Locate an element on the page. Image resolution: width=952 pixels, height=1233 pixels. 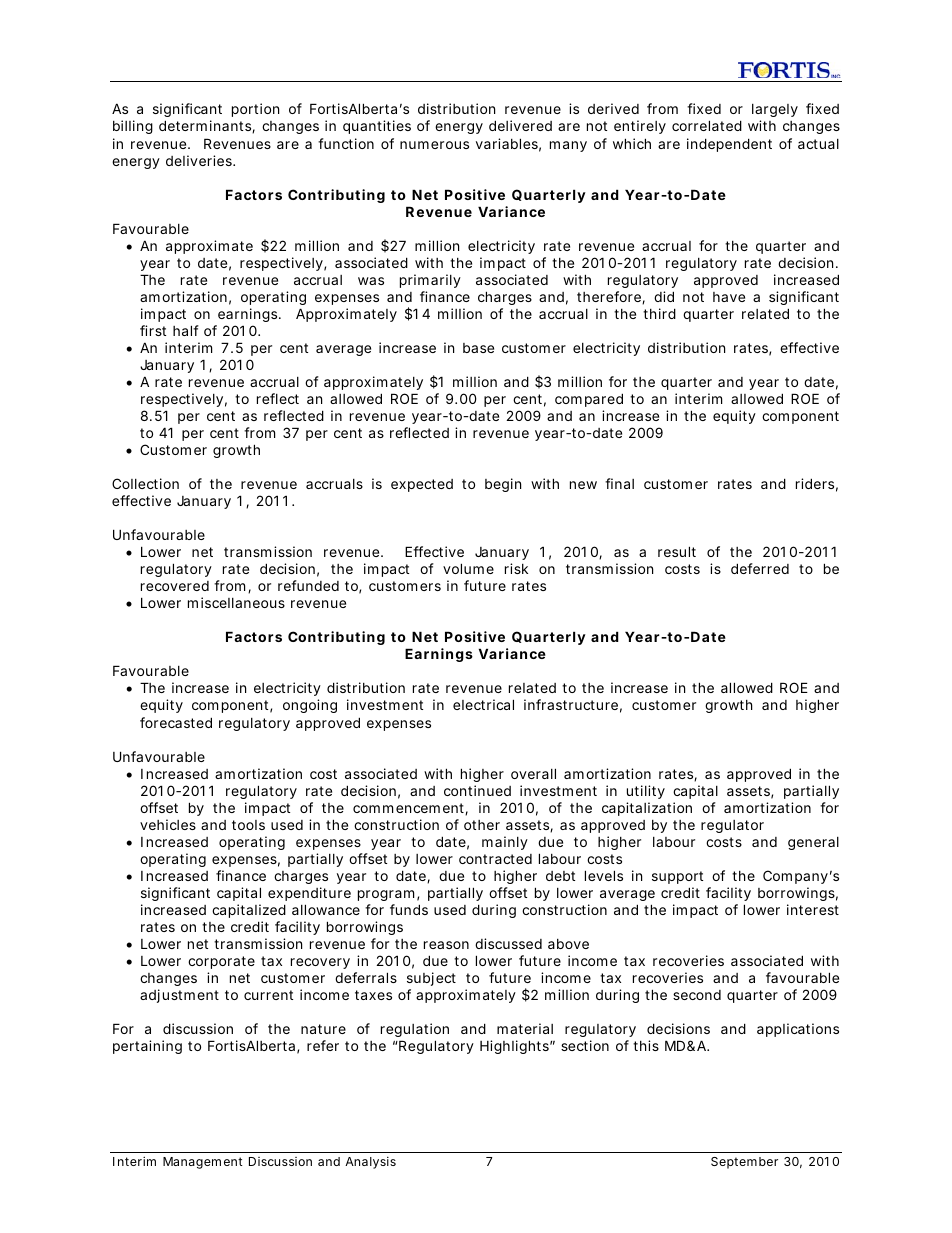
continued is located at coordinates (477, 790).
